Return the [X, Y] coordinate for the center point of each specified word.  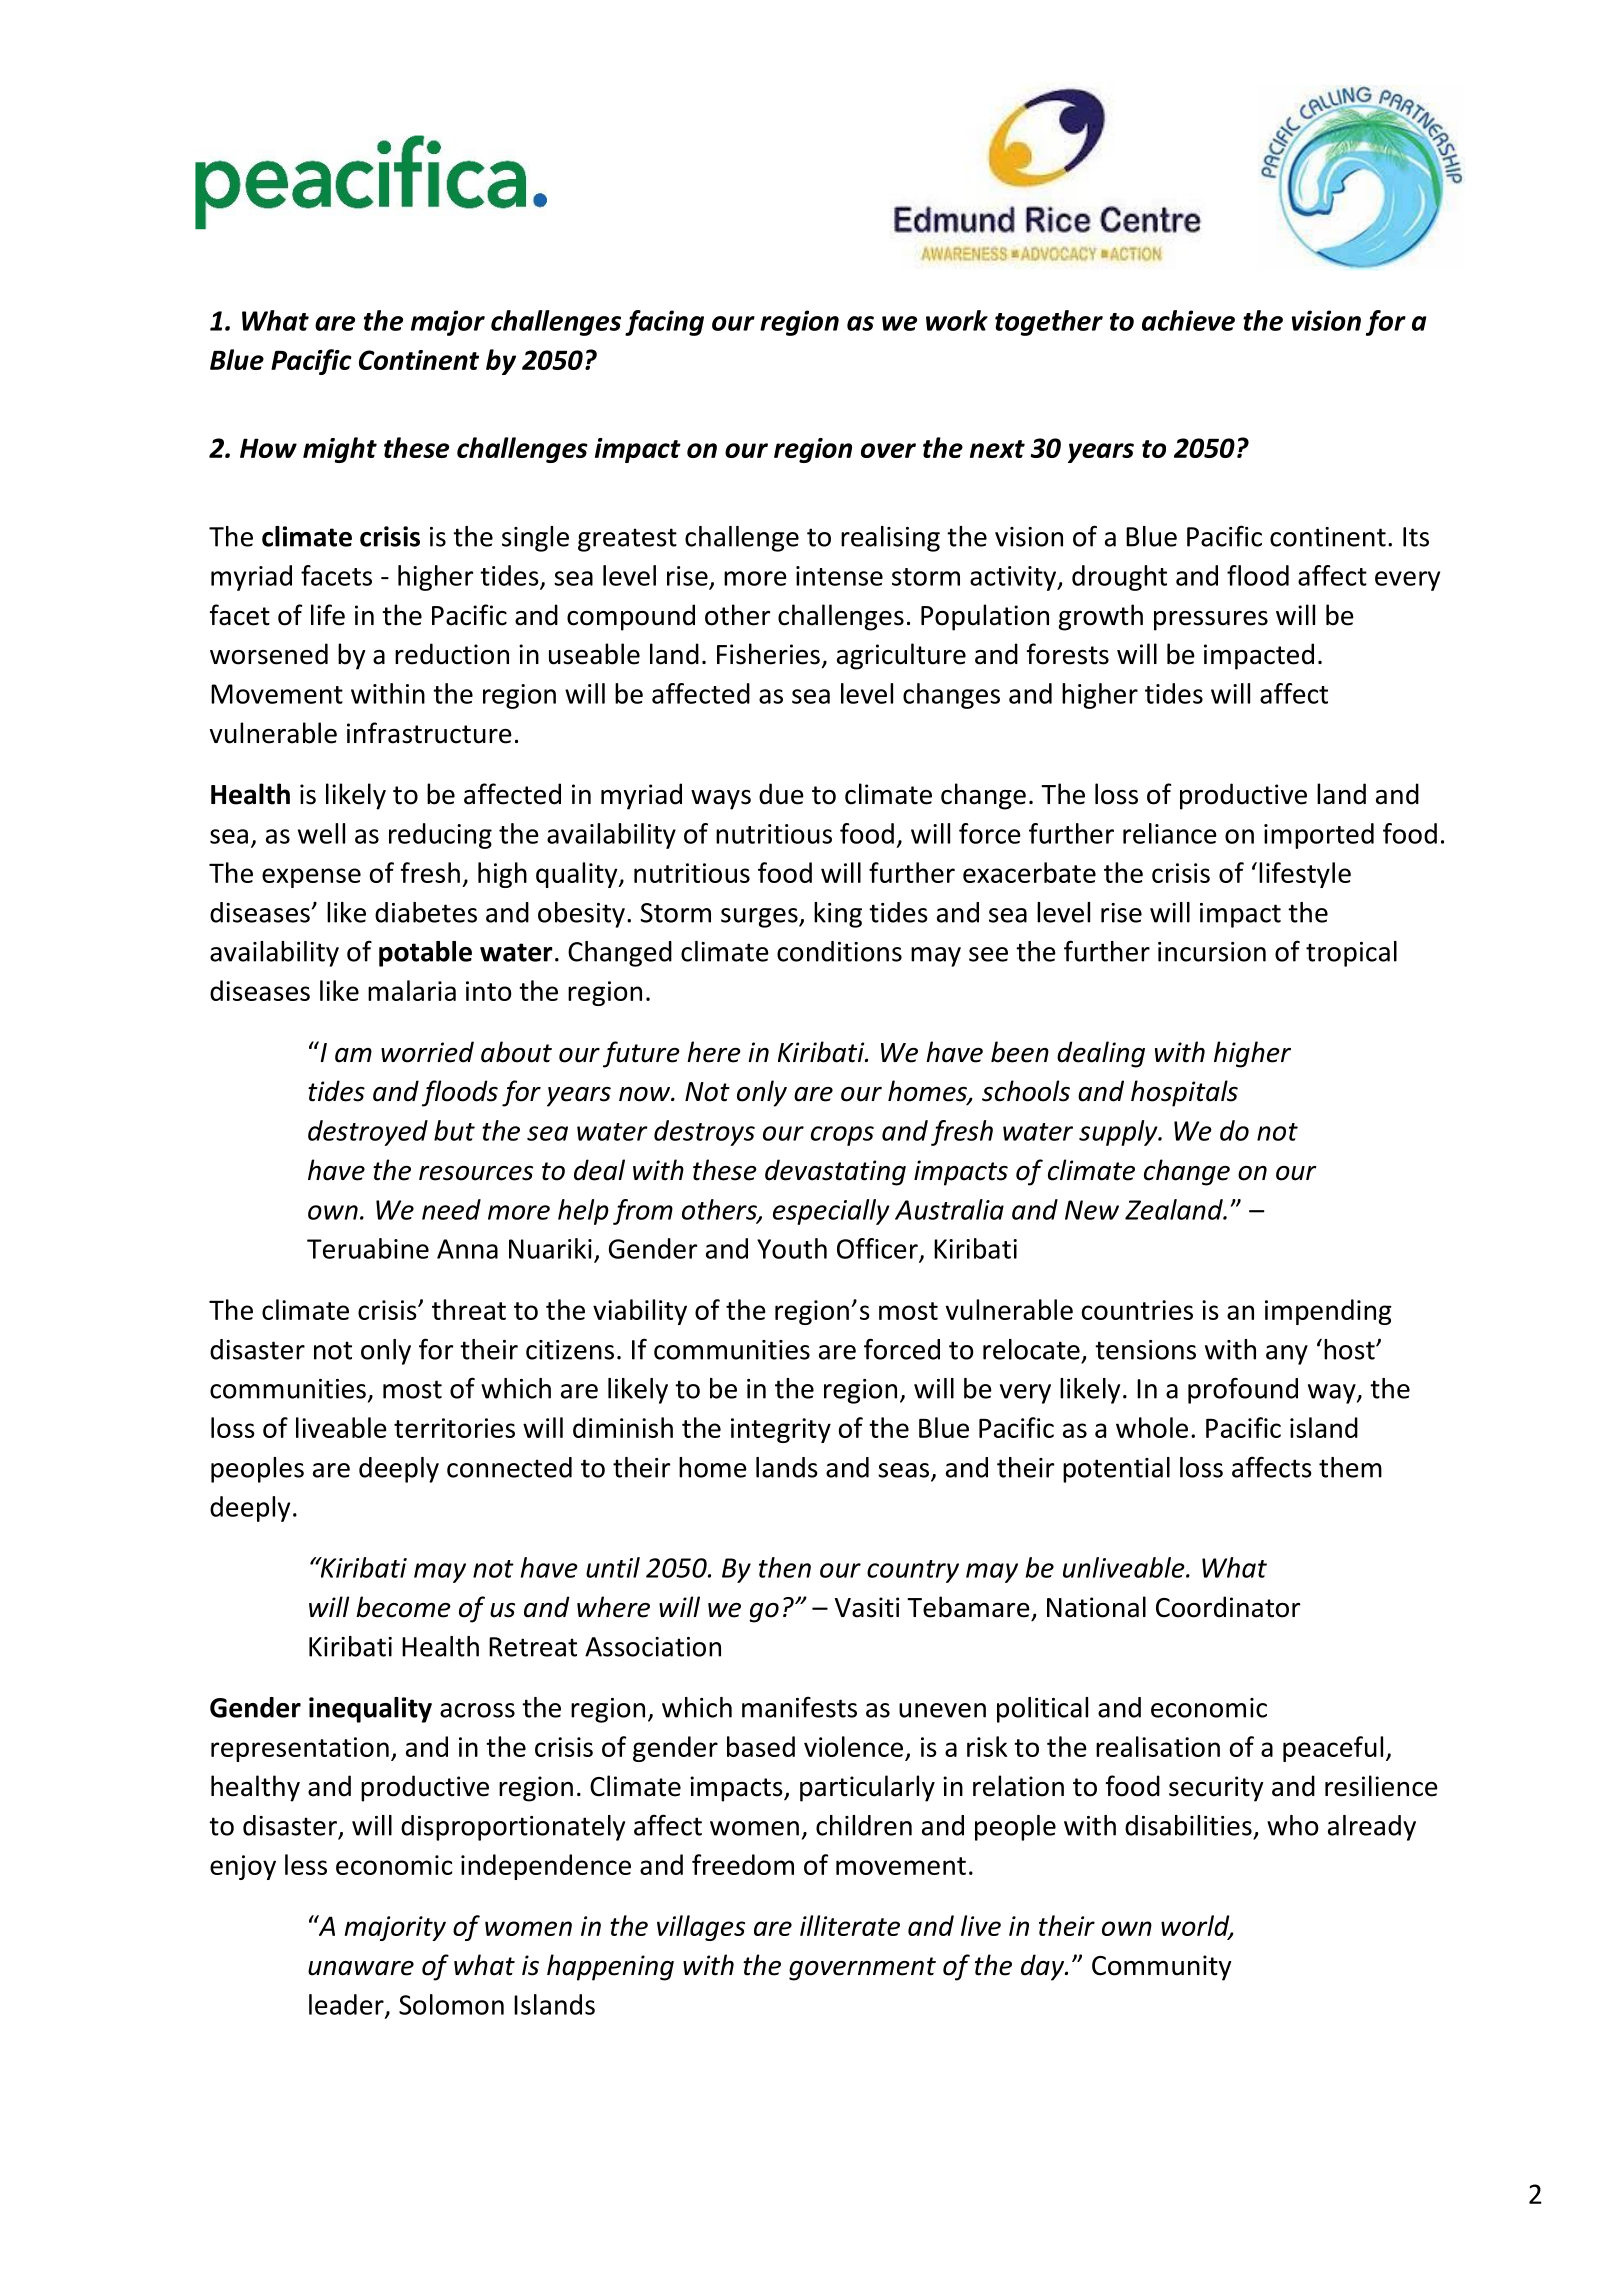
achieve [1188, 320]
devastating [835, 1172]
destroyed [368, 1133]
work [957, 320]
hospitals [1184, 1093]
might [340, 450]
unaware [361, 1968]
